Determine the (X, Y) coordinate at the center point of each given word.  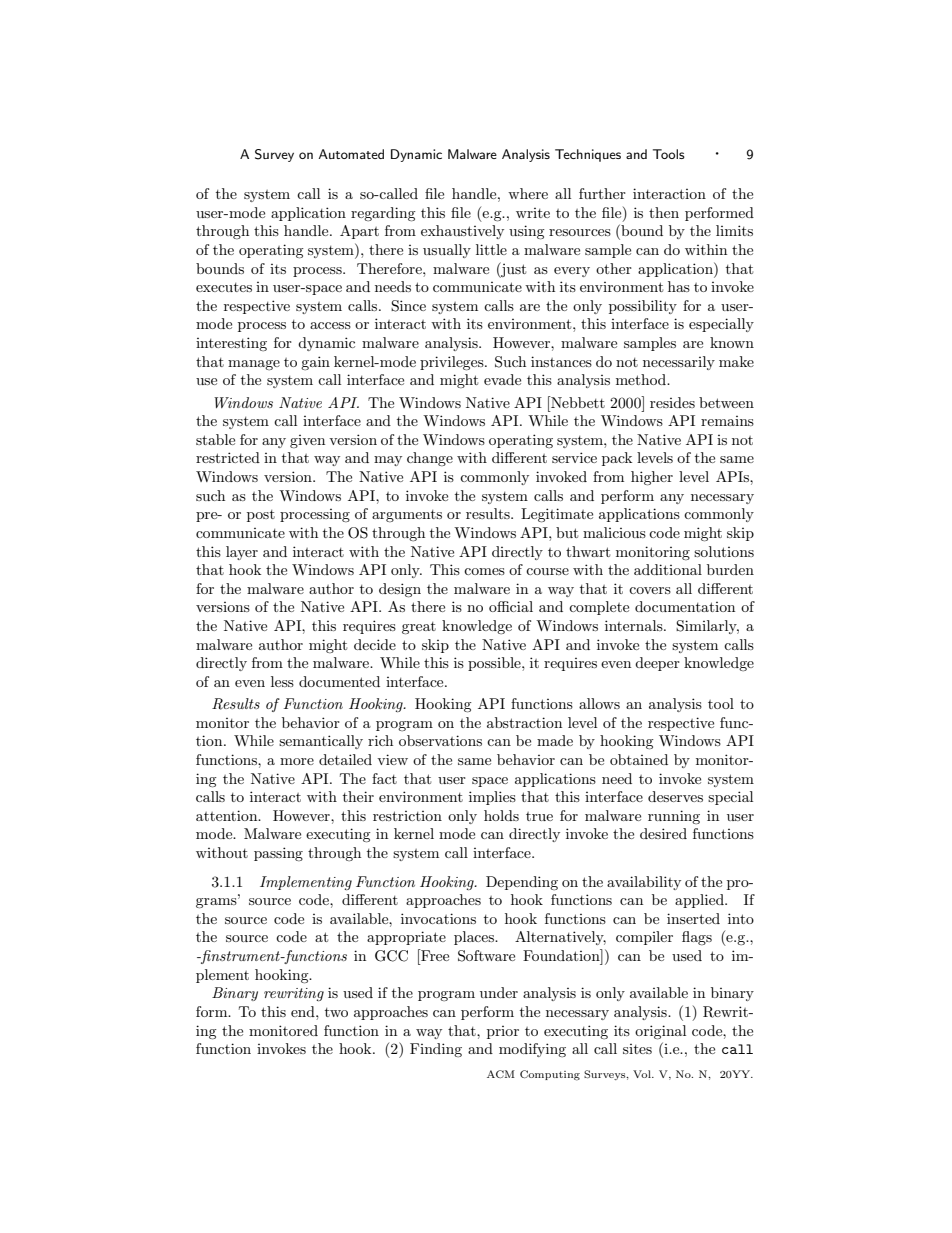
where (528, 193)
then (664, 212)
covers (650, 590)
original (660, 1032)
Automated (351, 154)
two (336, 1012)
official (511, 606)
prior (503, 1032)
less (282, 681)
